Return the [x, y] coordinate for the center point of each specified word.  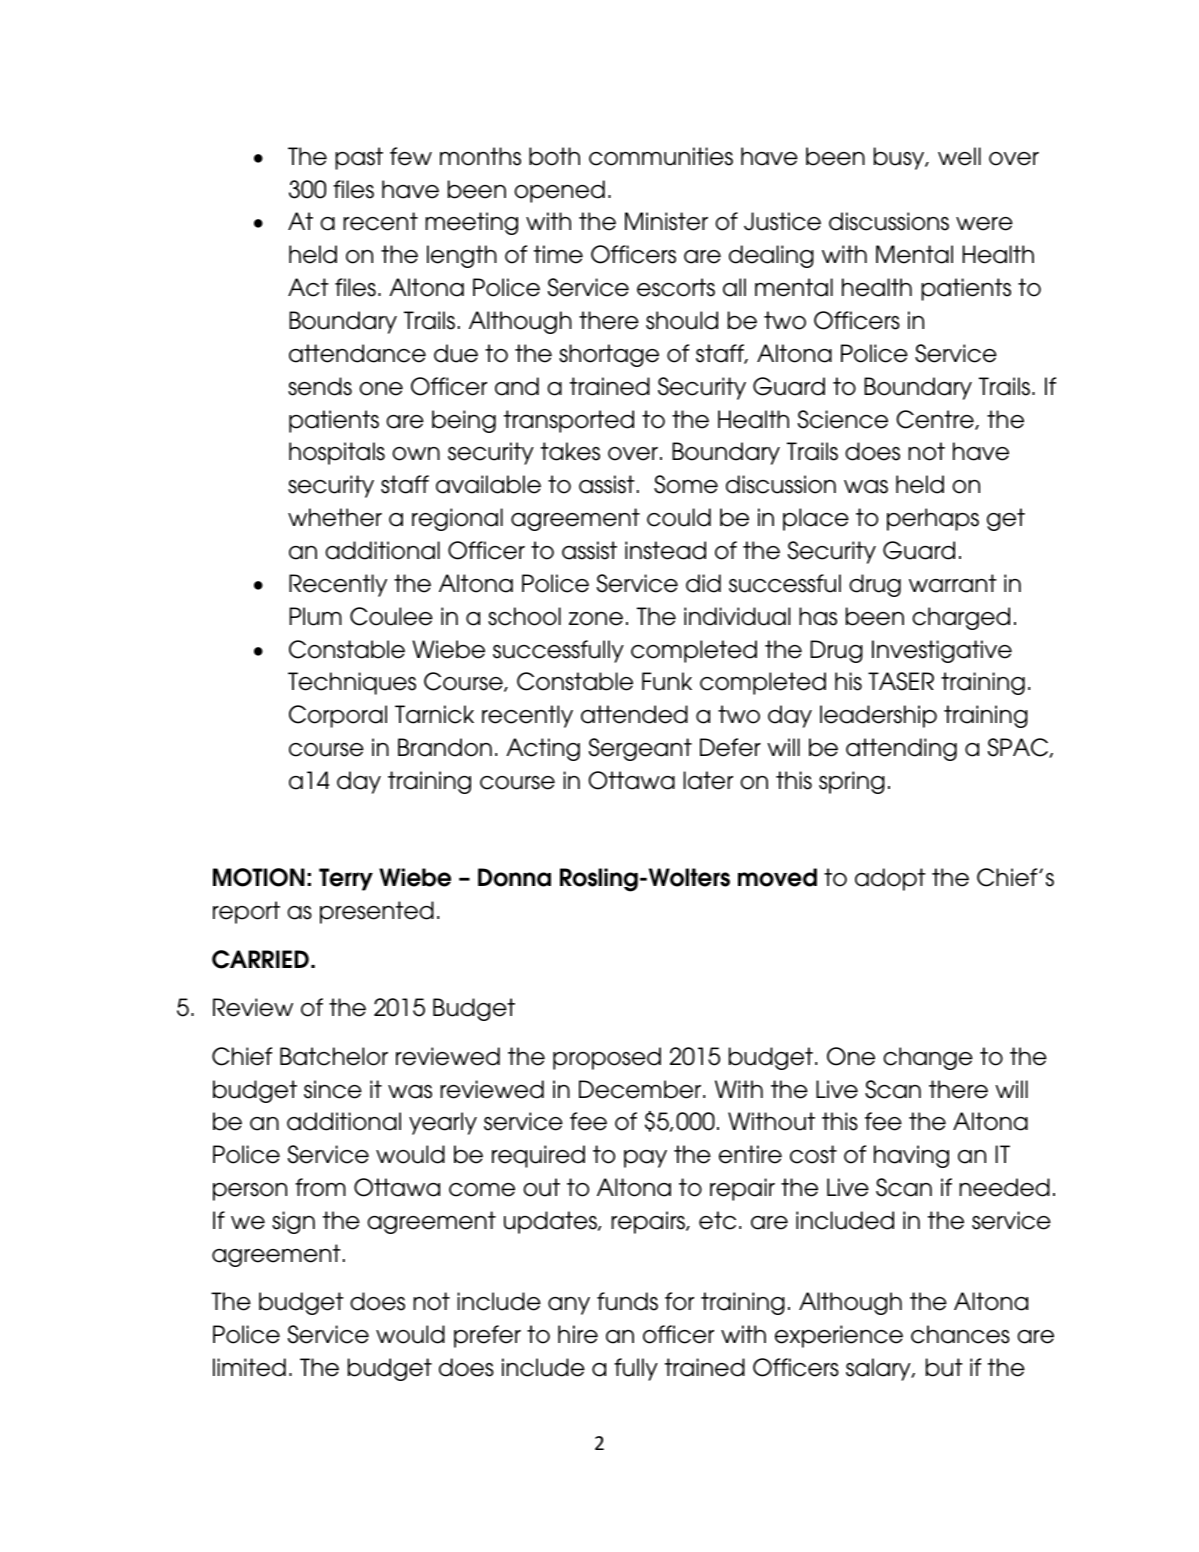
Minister [666, 221]
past [359, 158]
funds [627, 1301]
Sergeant [640, 749]
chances [960, 1334]
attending [901, 749]
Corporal [338, 716]
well [959, 156]
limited [249, 1367]
